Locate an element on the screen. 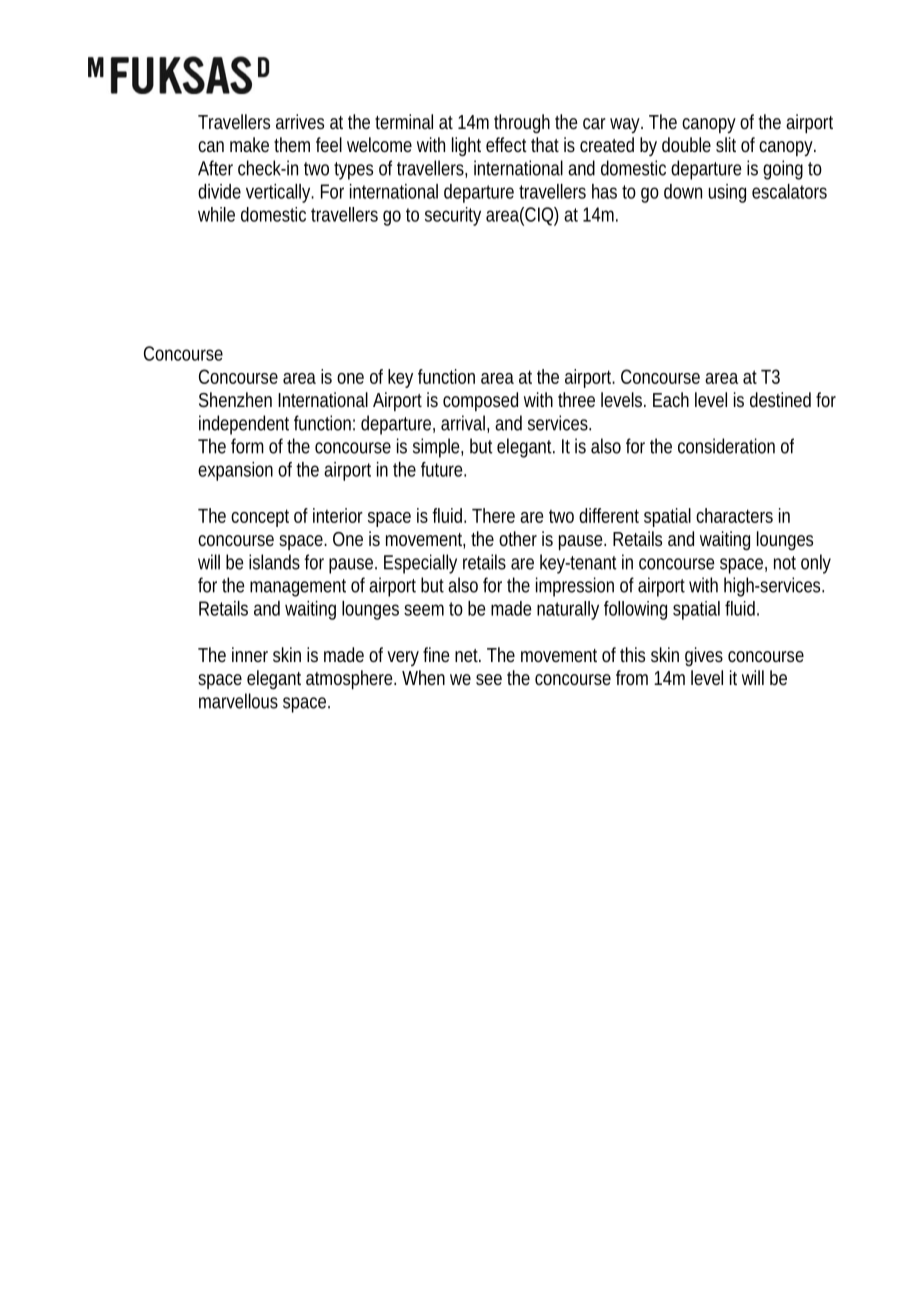  marvellous is located at coordinates (238, 701).
